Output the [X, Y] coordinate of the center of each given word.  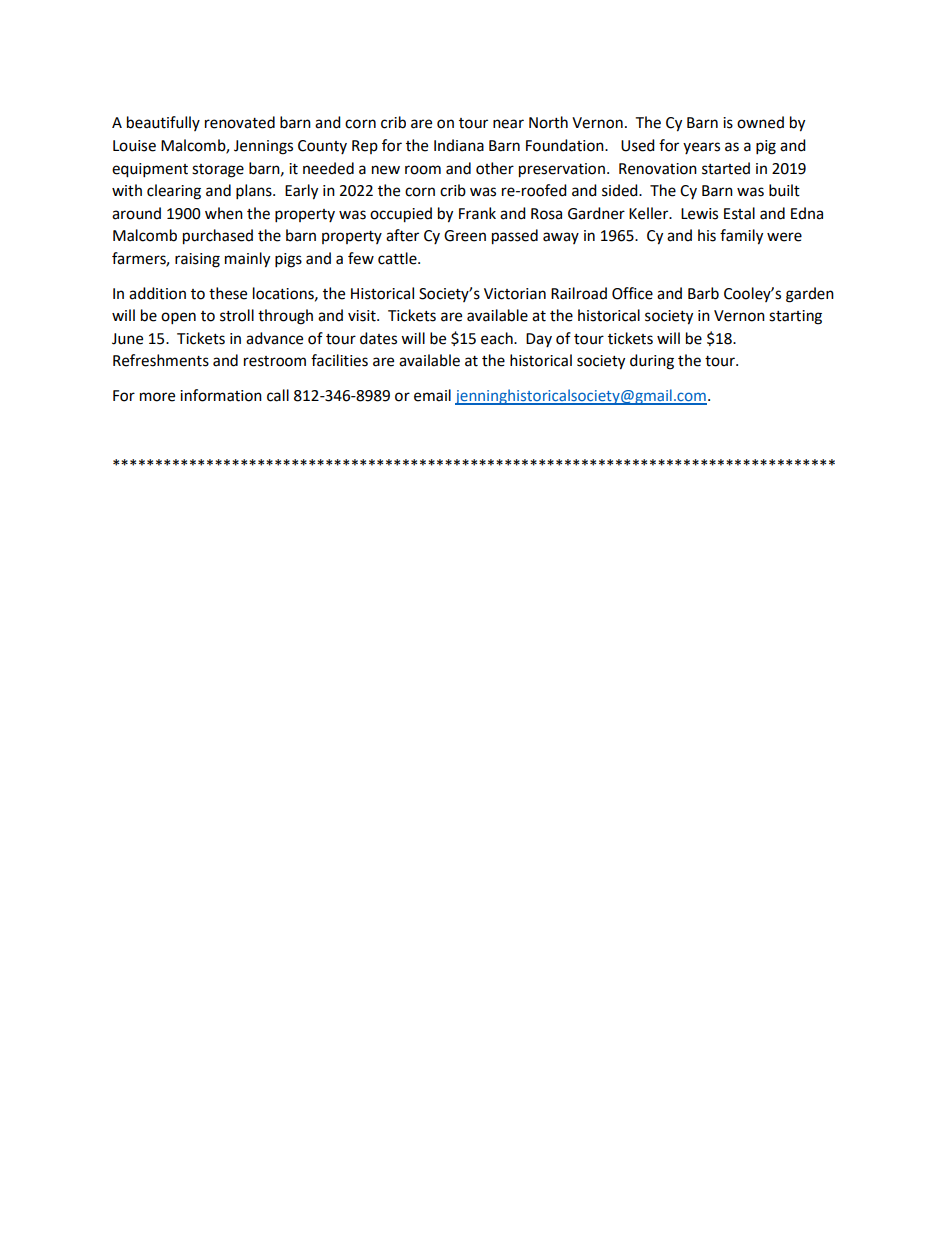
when [224, 213]
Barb [703, 293]
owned [760, 122]
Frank [477, 213]
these [228, 293]
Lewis [699, 214]
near [508, 124]
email [432, 395]
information [221, 395]
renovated [240, 122]
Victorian [515, 294]
